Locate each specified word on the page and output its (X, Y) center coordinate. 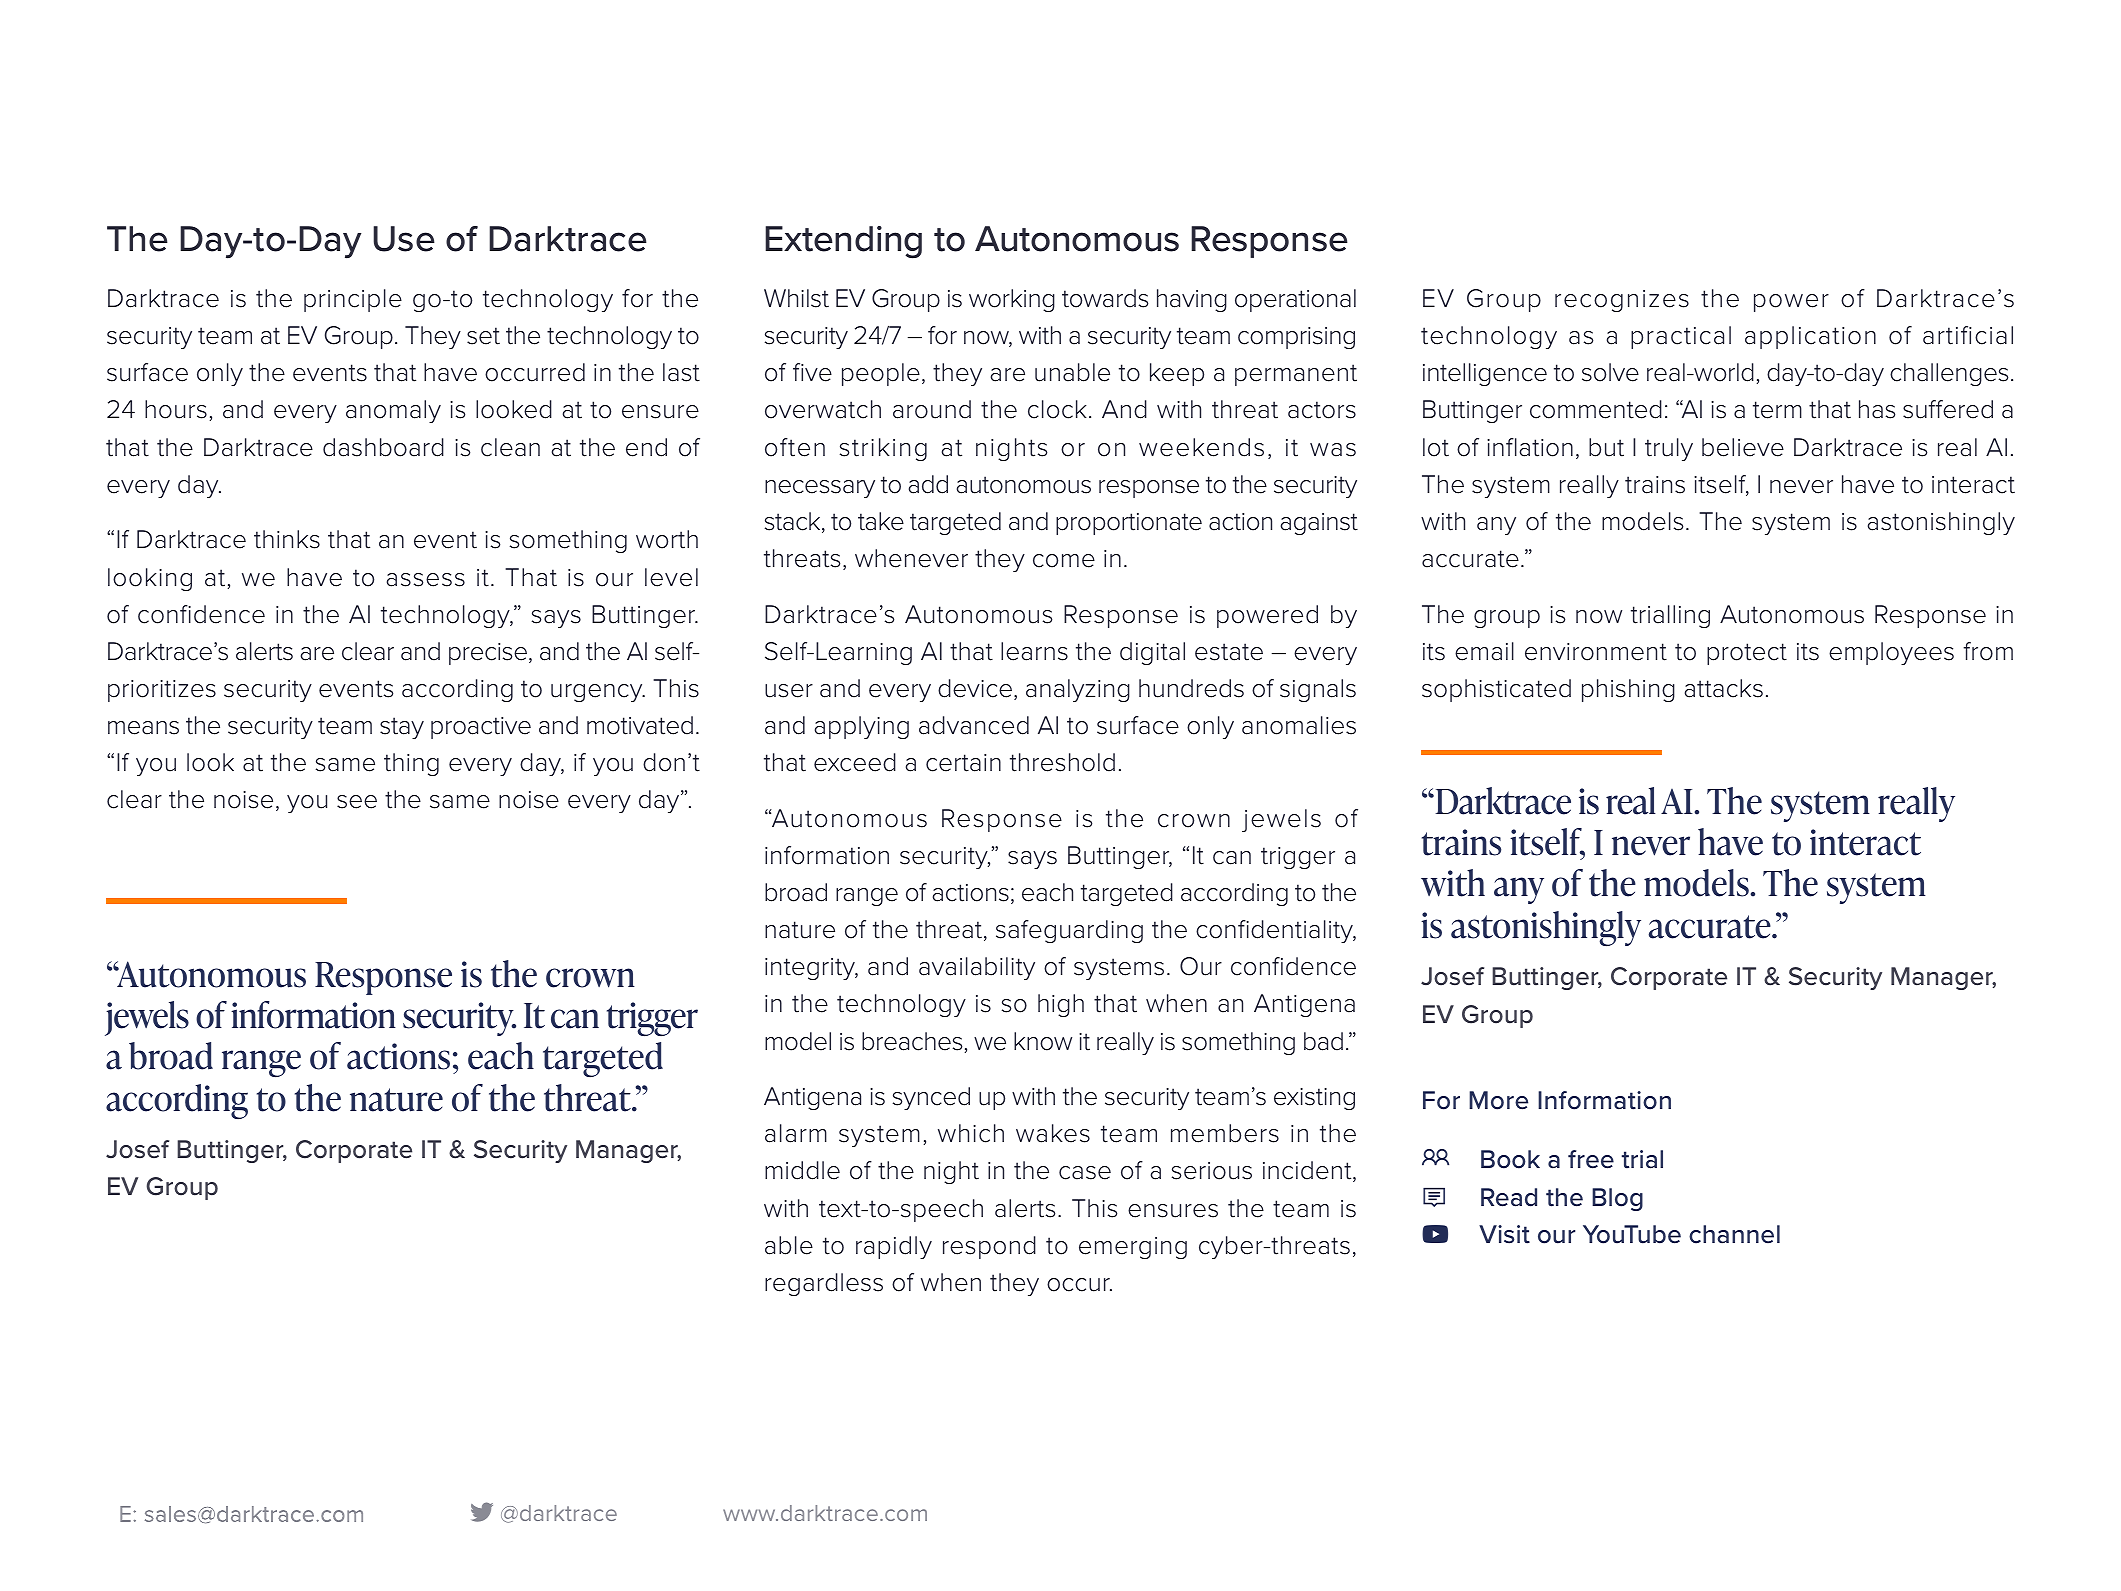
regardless (824, 1284)
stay (402, 728)
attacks (1724, 688)
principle (353, 300)
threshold (1062, 762)
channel (1734, 1234)
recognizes (1622, 301)
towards (1105, 298)
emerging (1133, 1248)
